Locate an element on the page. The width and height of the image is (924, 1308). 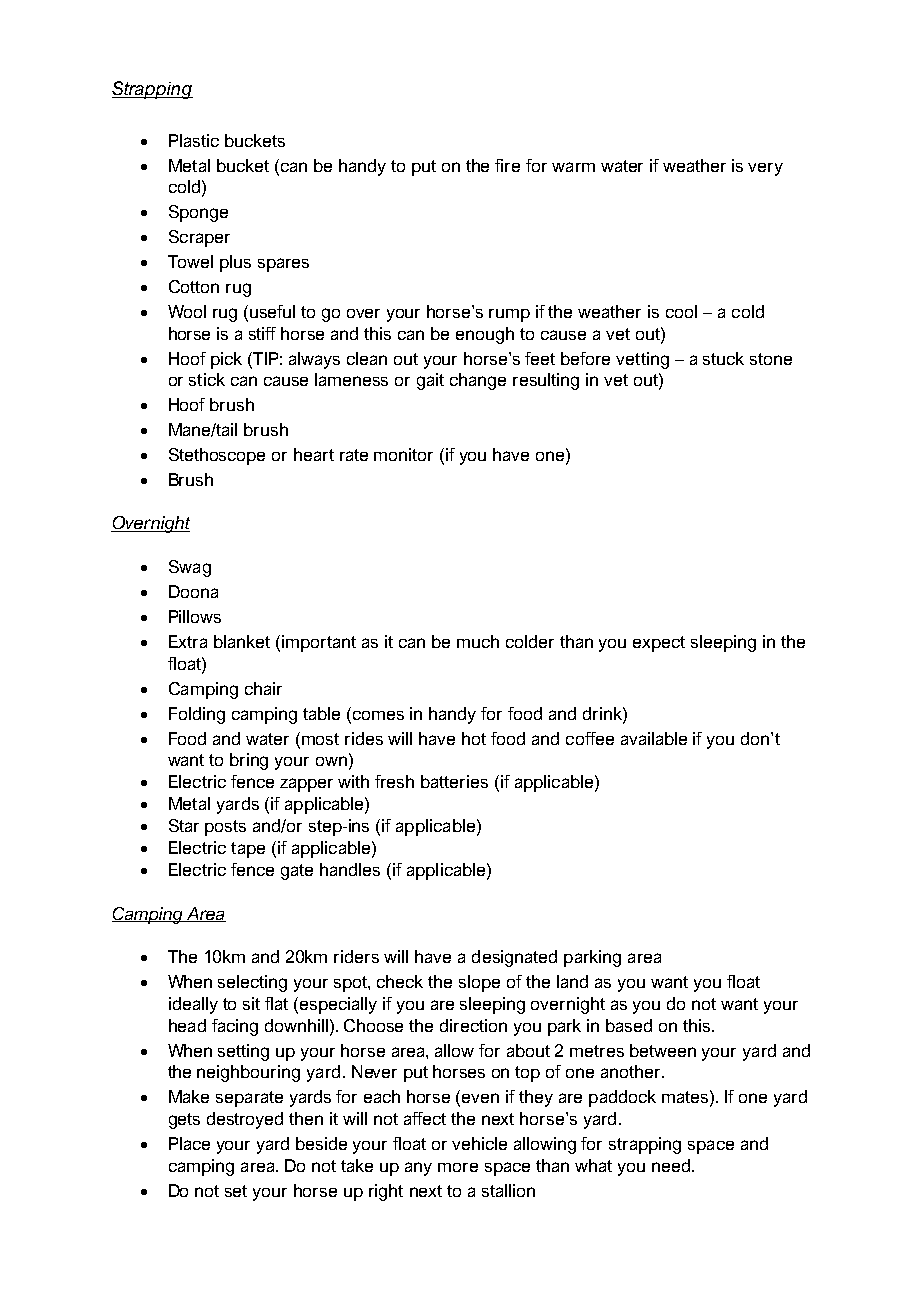
Plastic is located at coordinates (194, 140).
